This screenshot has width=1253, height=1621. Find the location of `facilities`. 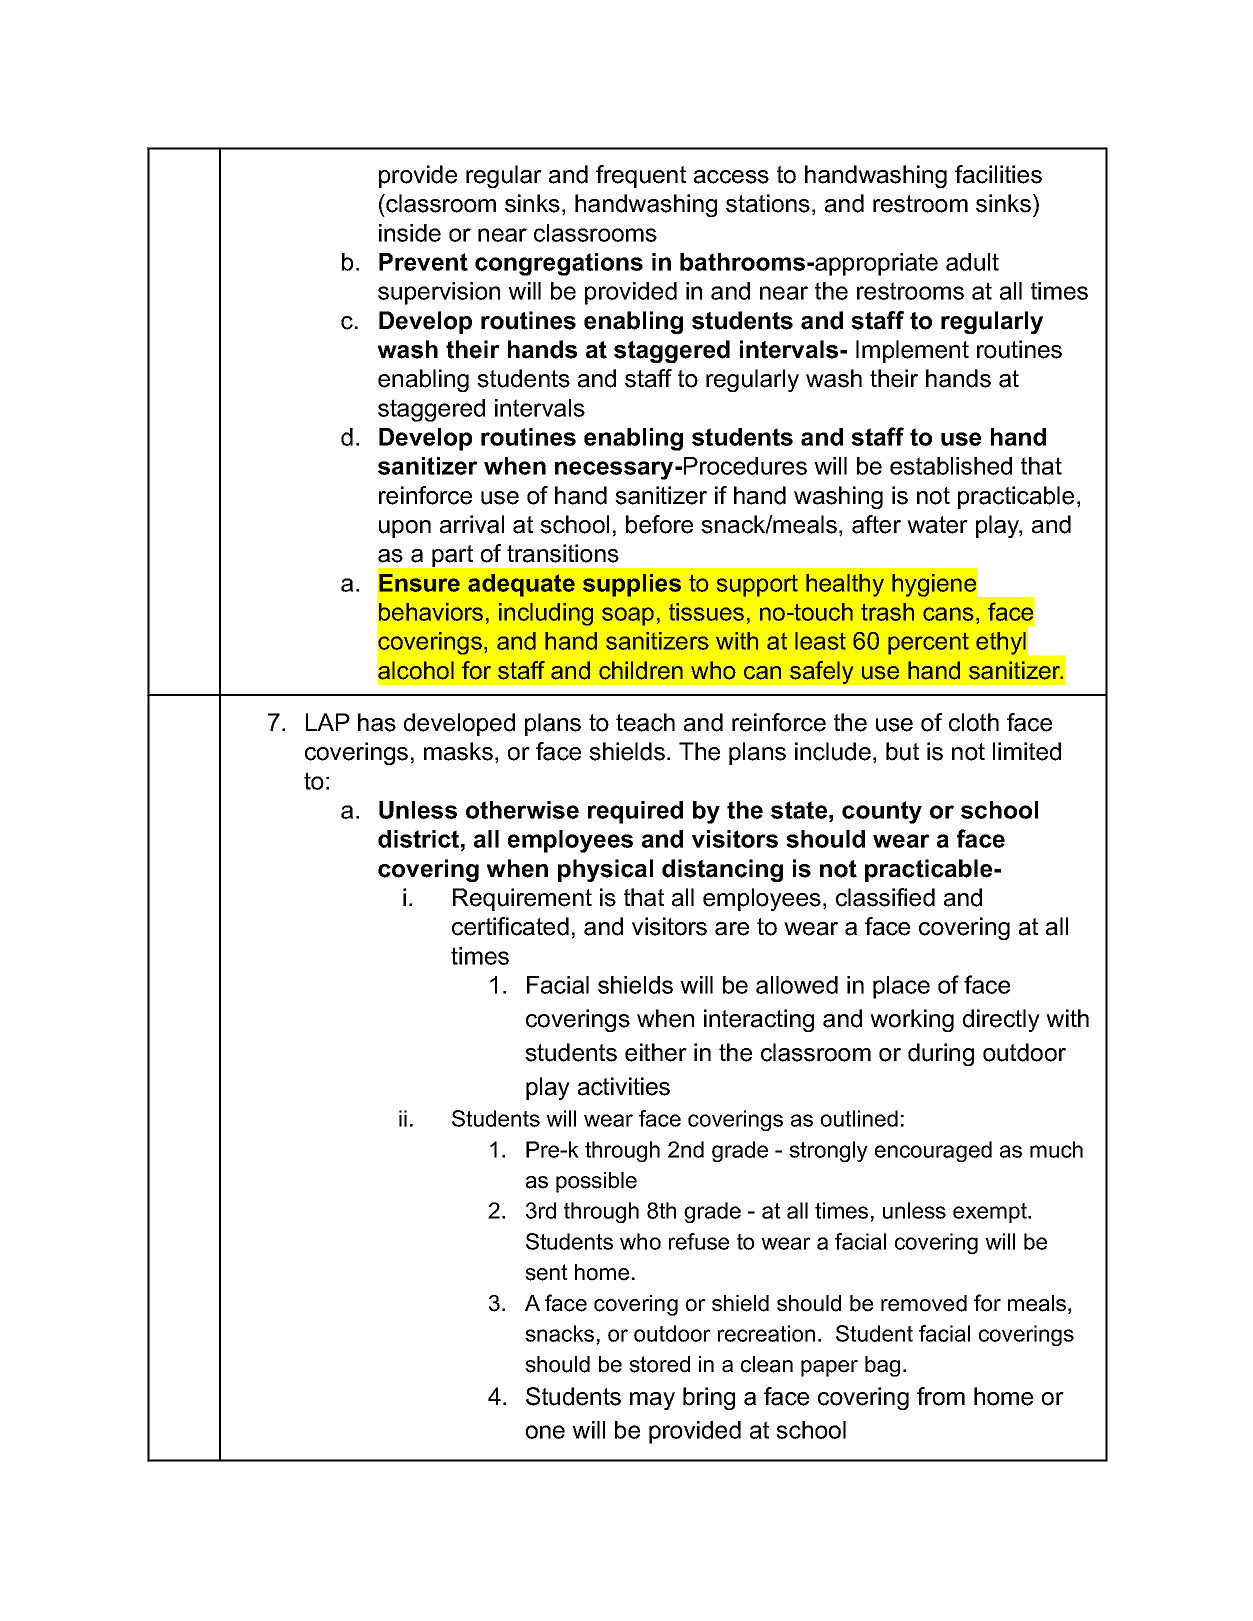

facilities is located at coordinates (998, 174).
